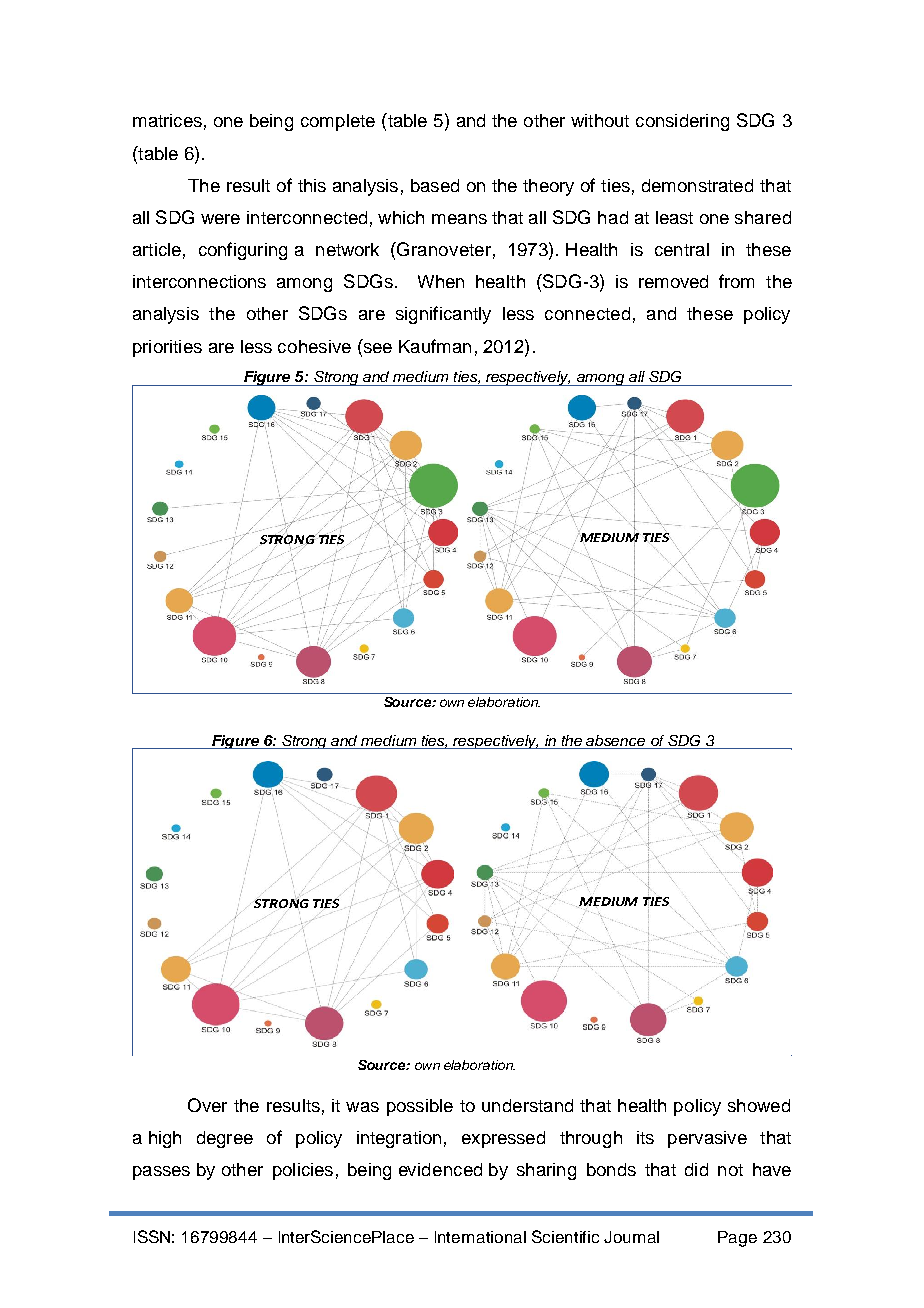  Describe the element at coordinates (435, 346) in the image. I see `Kaufman` at that location.
